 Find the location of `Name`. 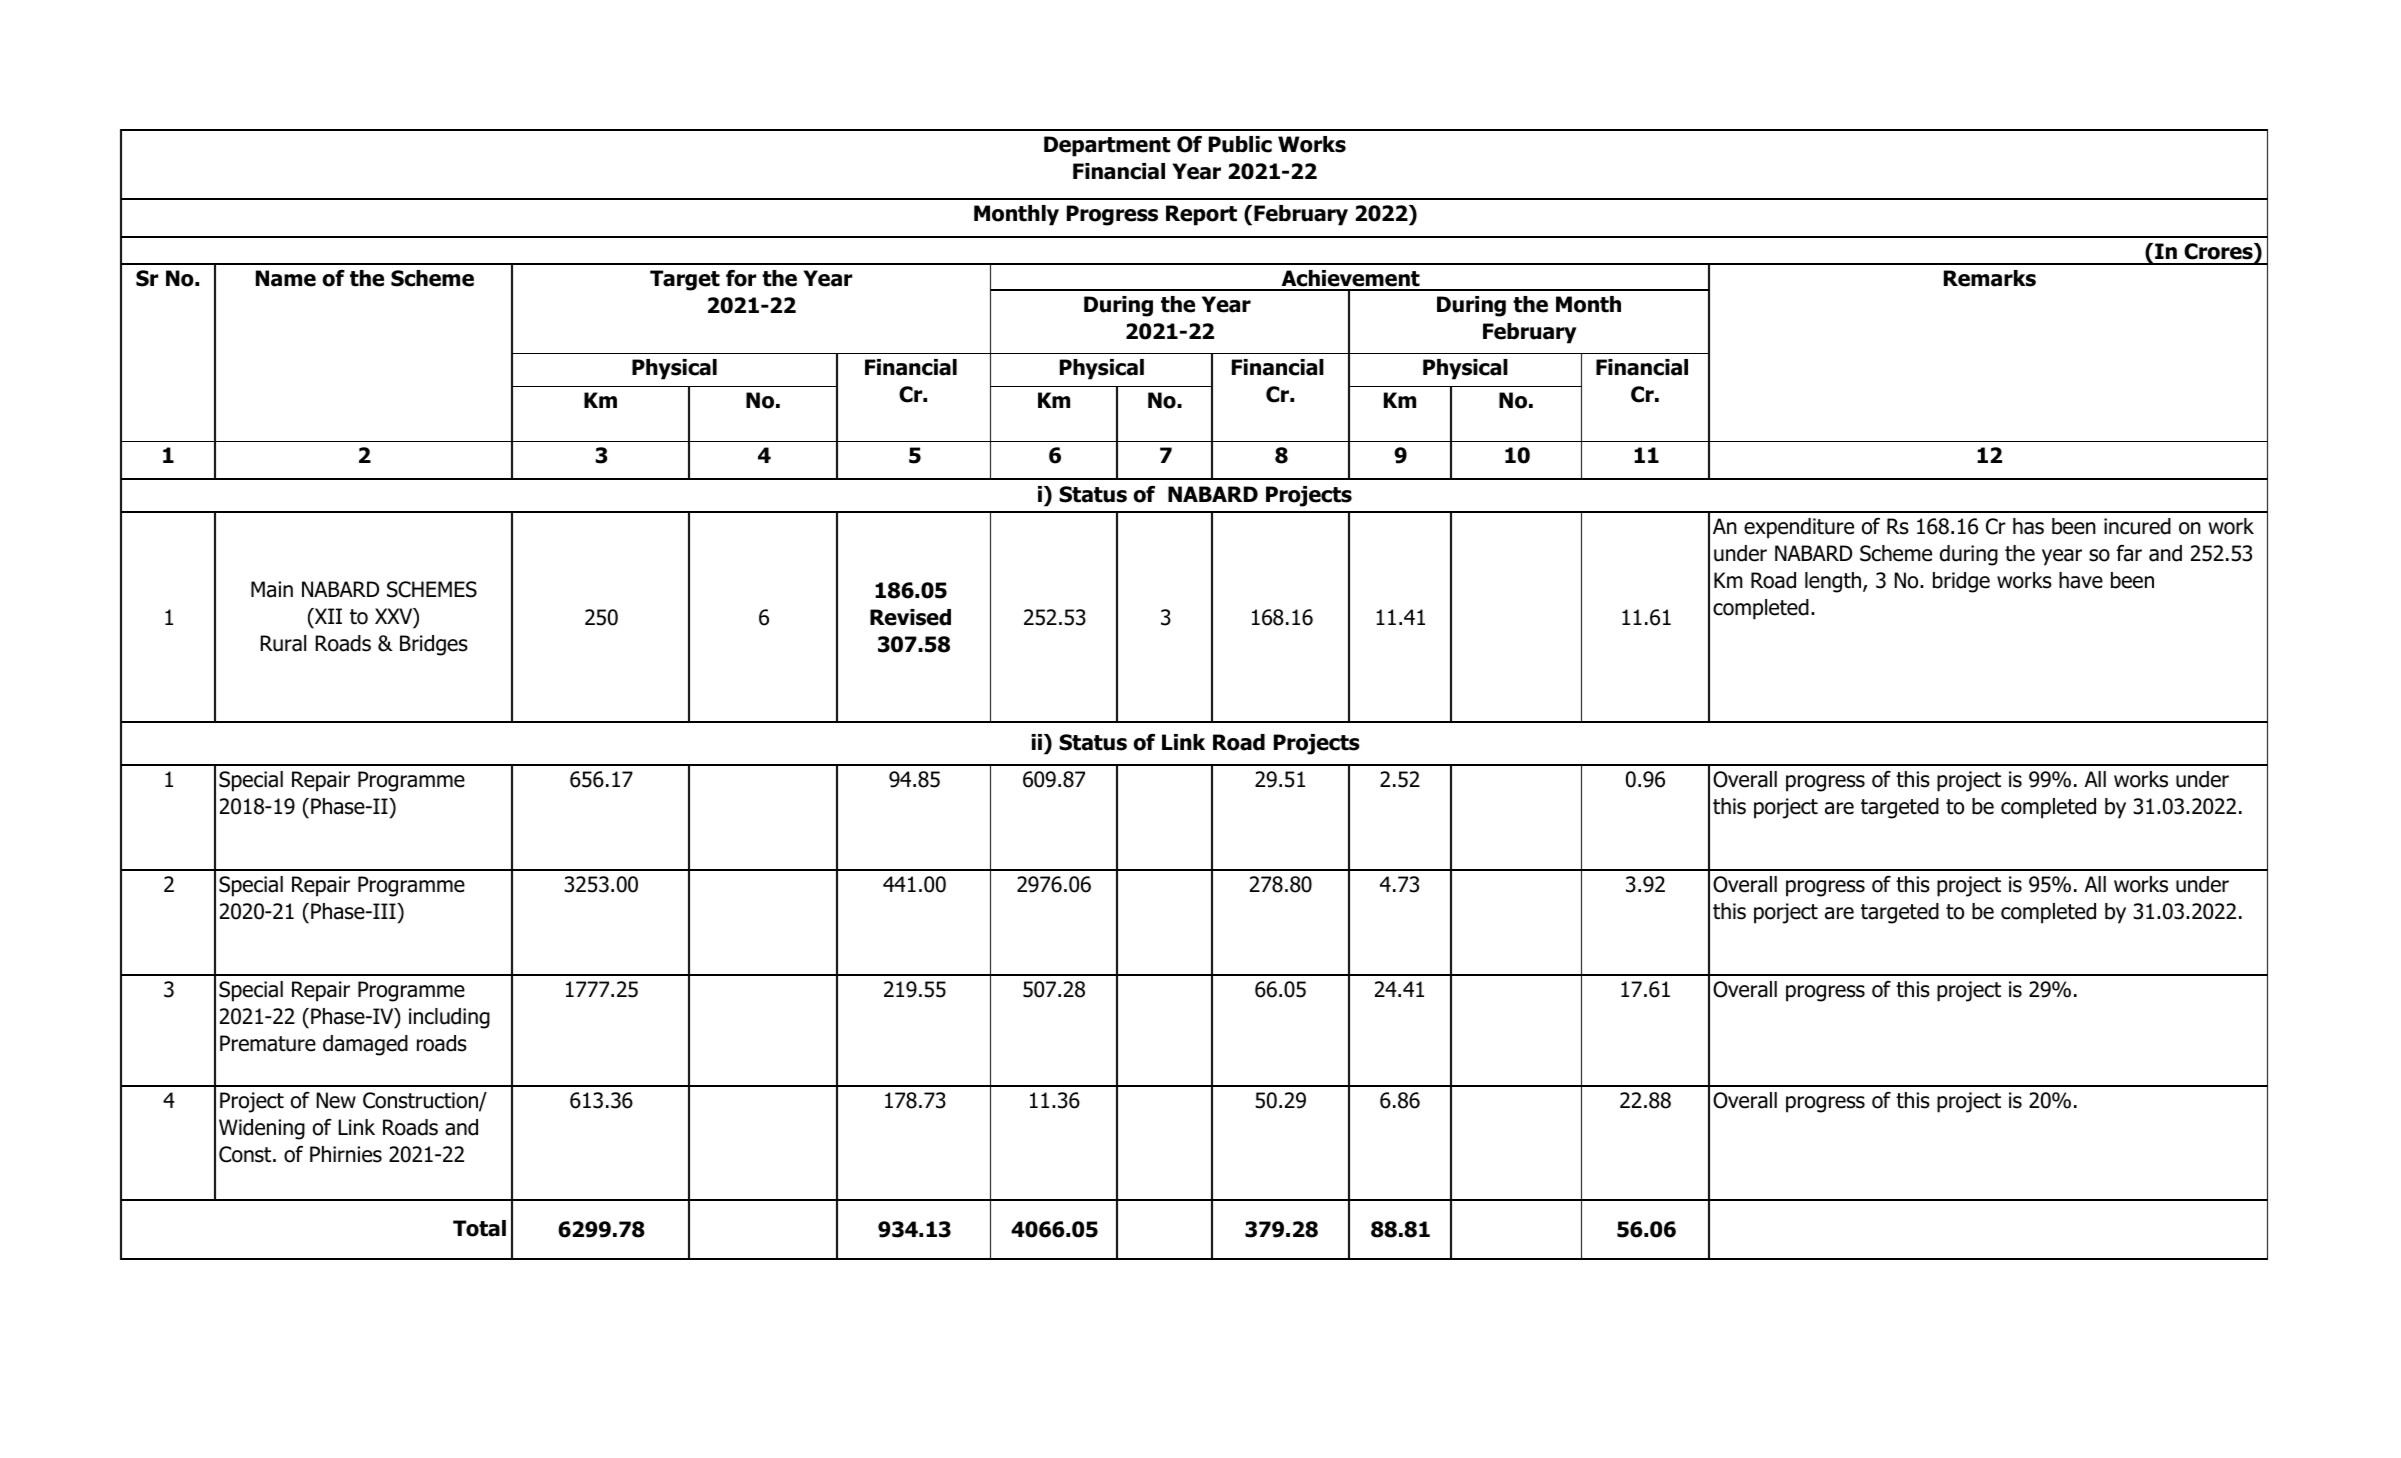

Name is located at coordinates (286, 278).
